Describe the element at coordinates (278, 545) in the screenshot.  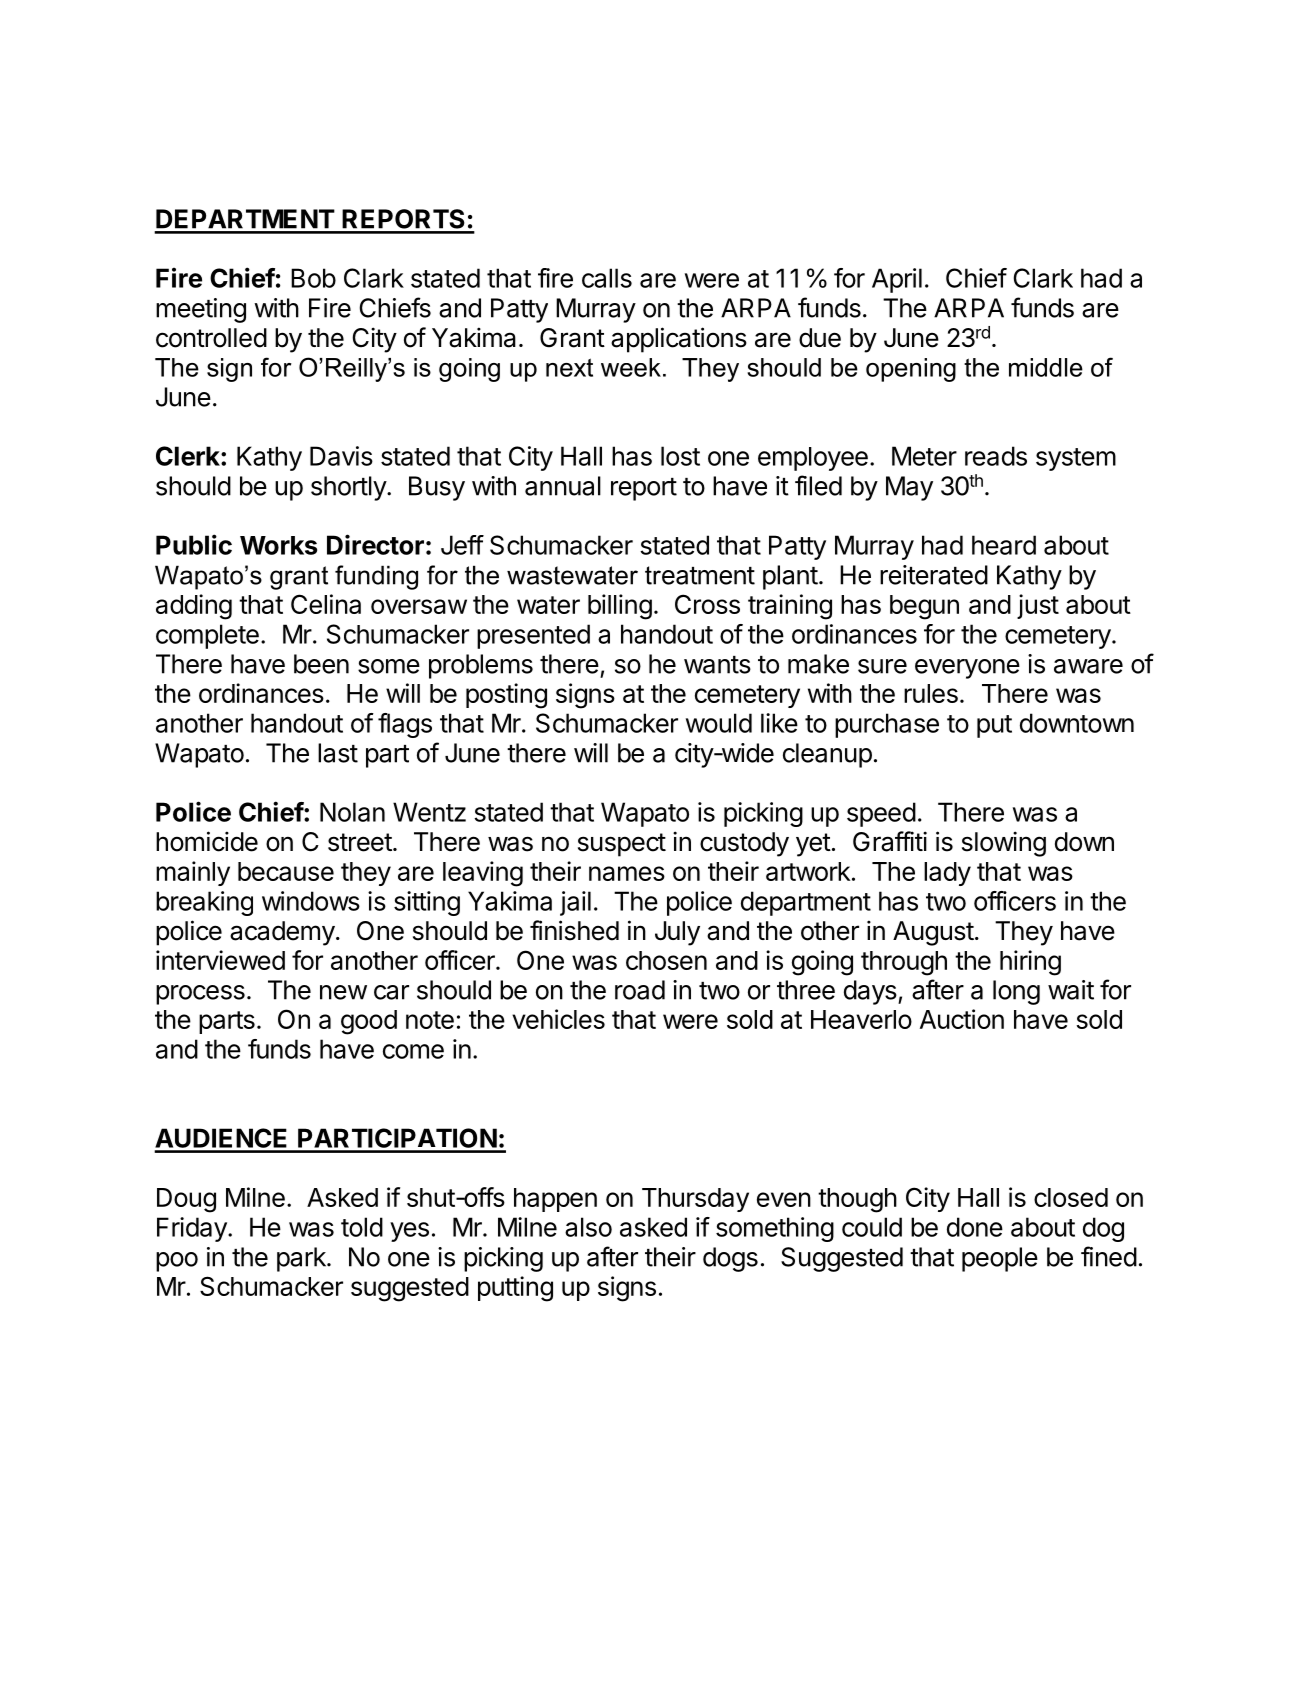
I see `Works` at that location.
